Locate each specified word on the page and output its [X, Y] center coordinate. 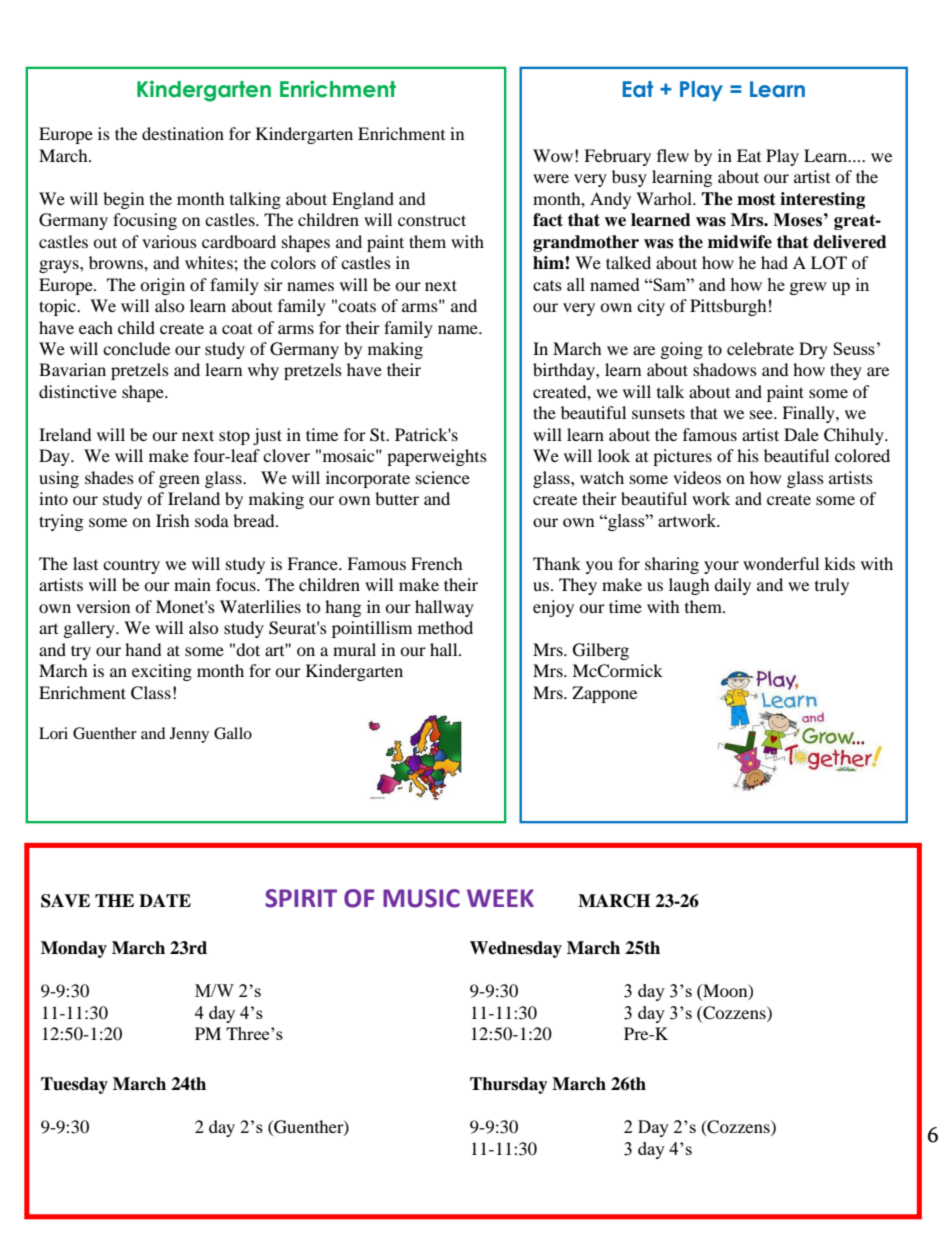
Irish [173, 520]
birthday [565, 371]
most [756, 199]
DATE [165, 900]
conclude [136, 348]
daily [732, 586]
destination [183, 133]
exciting [162, 672]
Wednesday [516, 949]
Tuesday [74, 1085]
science [443, 477]
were [551, 178]
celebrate [760, 348]
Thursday [509, 1085]
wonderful [781, 563]
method [445, 627]
